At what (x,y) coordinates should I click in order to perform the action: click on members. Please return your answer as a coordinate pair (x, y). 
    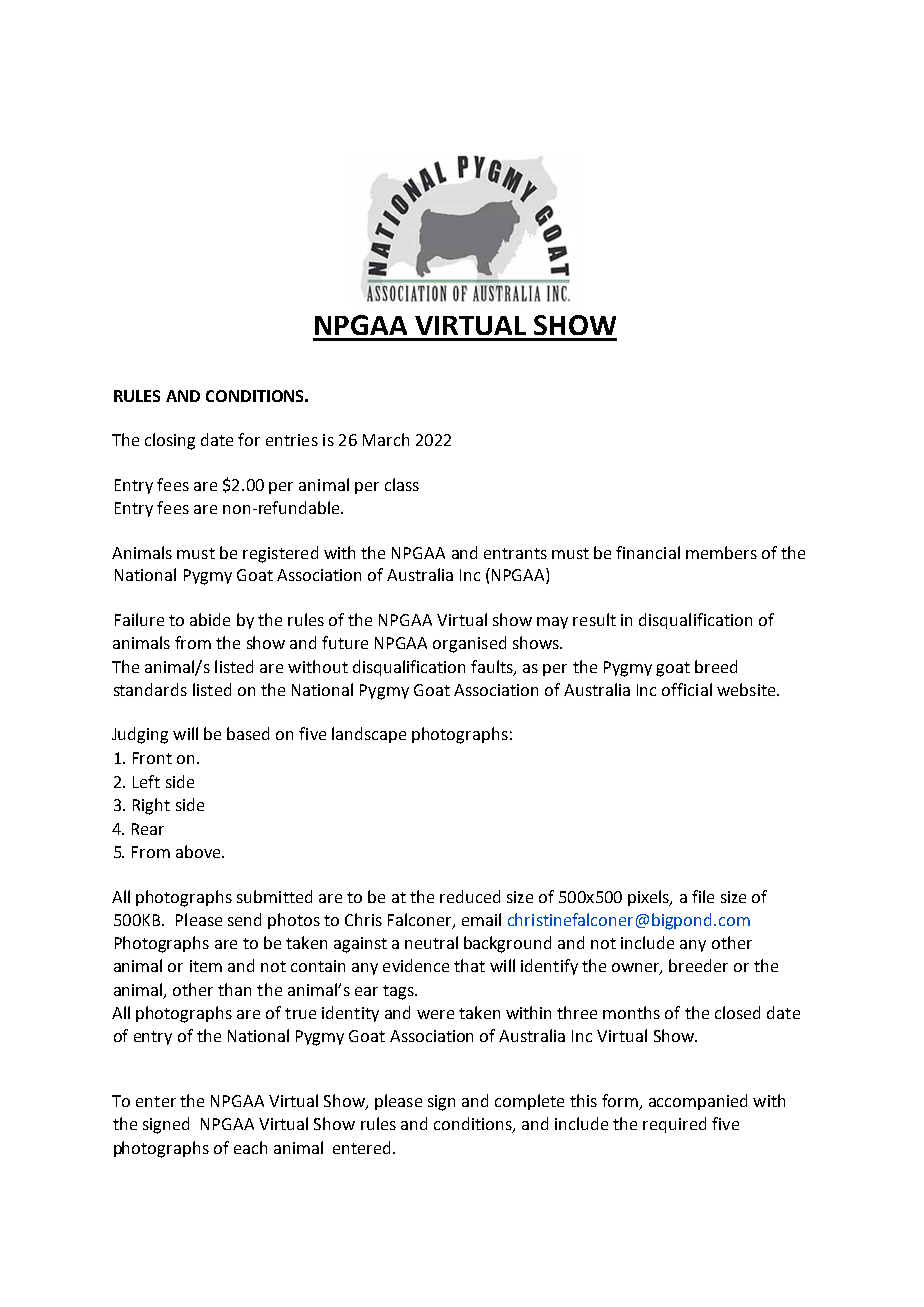
    Looking at the image, I should click on (721, 552).
